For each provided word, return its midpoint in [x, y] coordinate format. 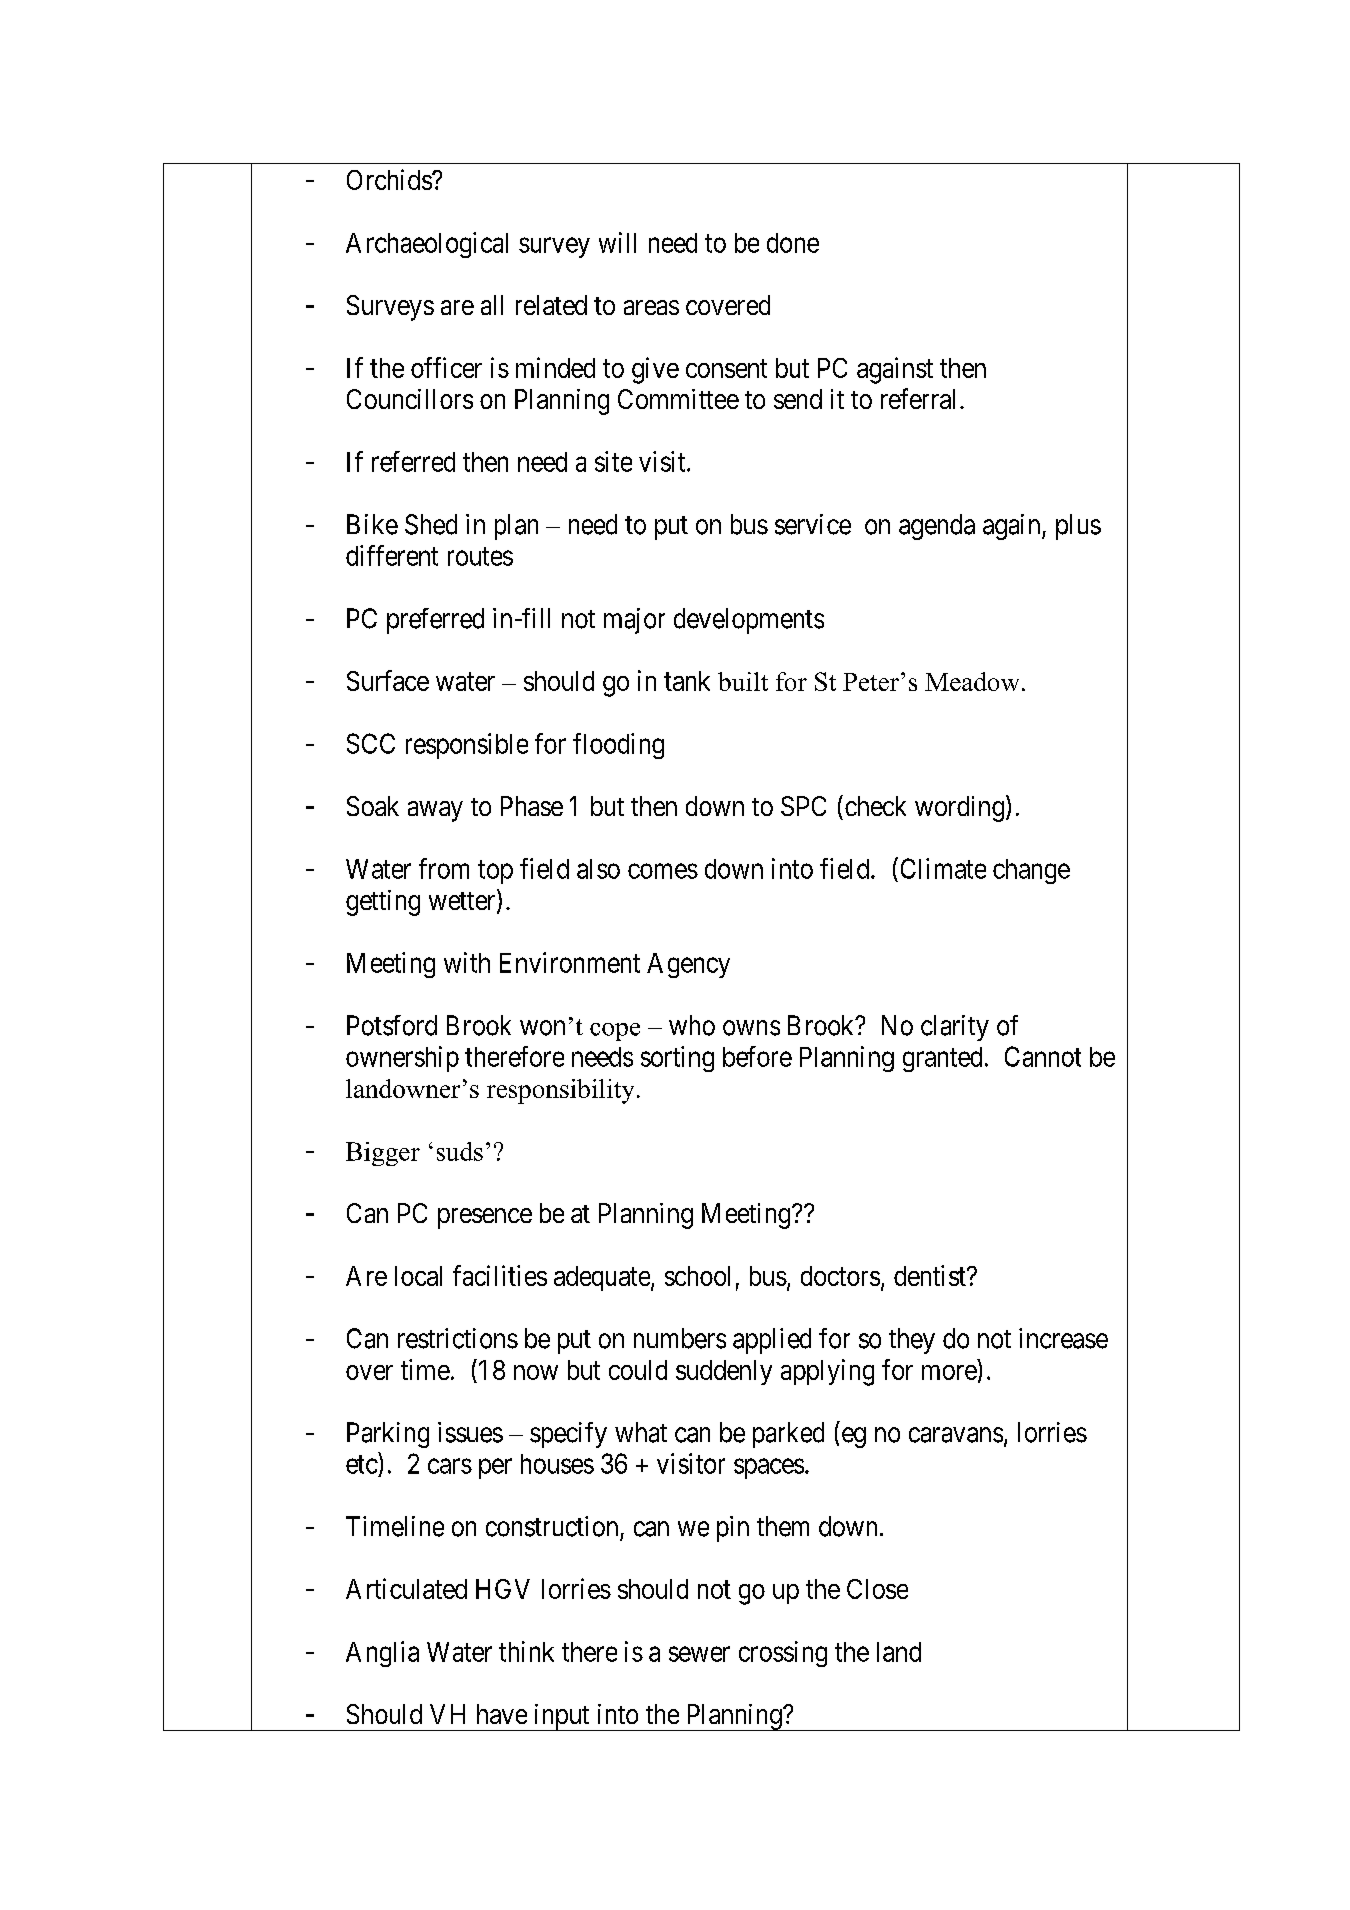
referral [918, 398]
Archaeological [427, 245]
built [743, 681]
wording [959, 809]
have [502, 1714]
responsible [467, 746]
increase [1063, 1338]
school [697, 1276]
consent [726, 368]
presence [485, 1218]
